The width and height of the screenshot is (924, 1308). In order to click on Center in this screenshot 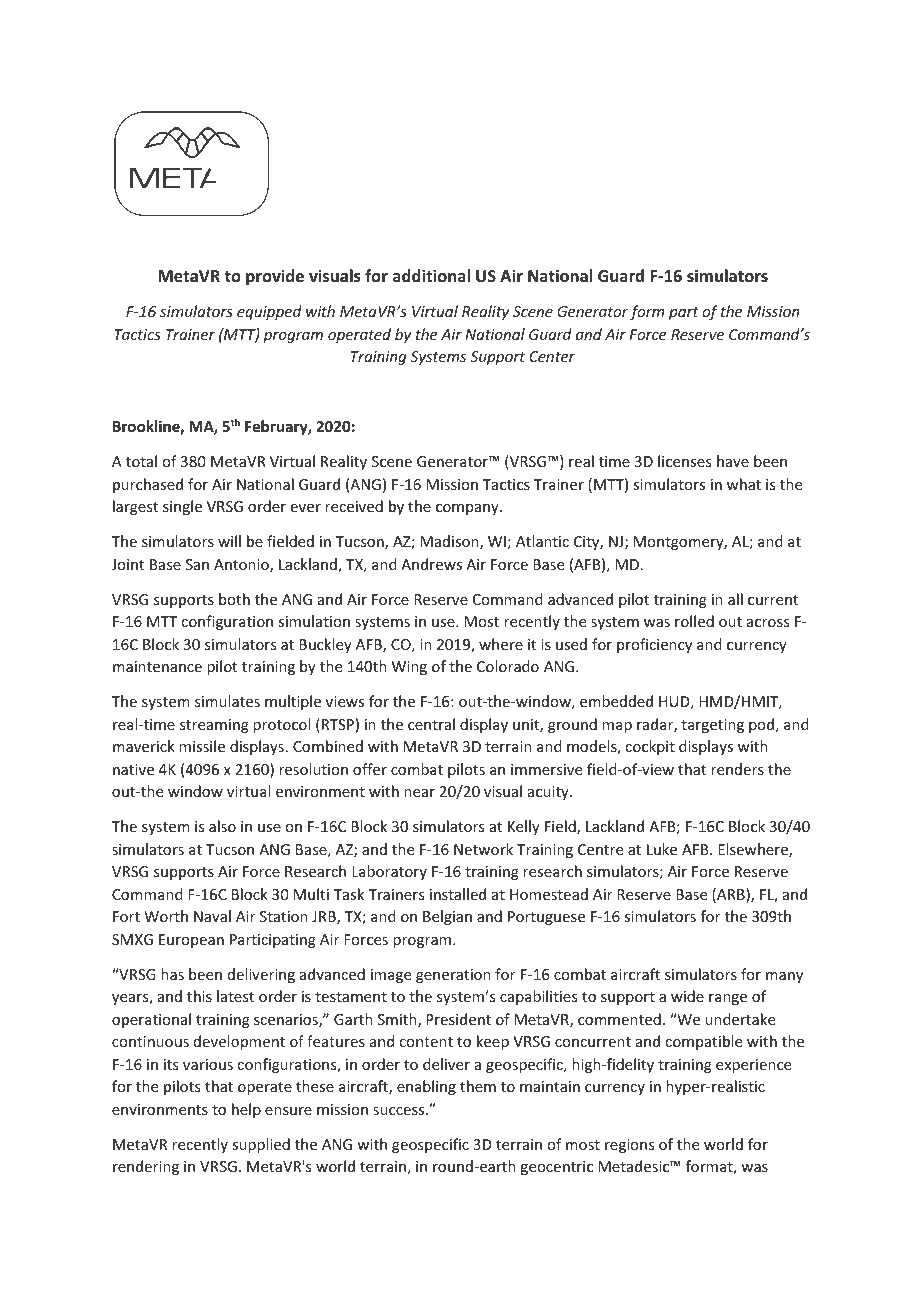, I will do `click(552, 356)`.
